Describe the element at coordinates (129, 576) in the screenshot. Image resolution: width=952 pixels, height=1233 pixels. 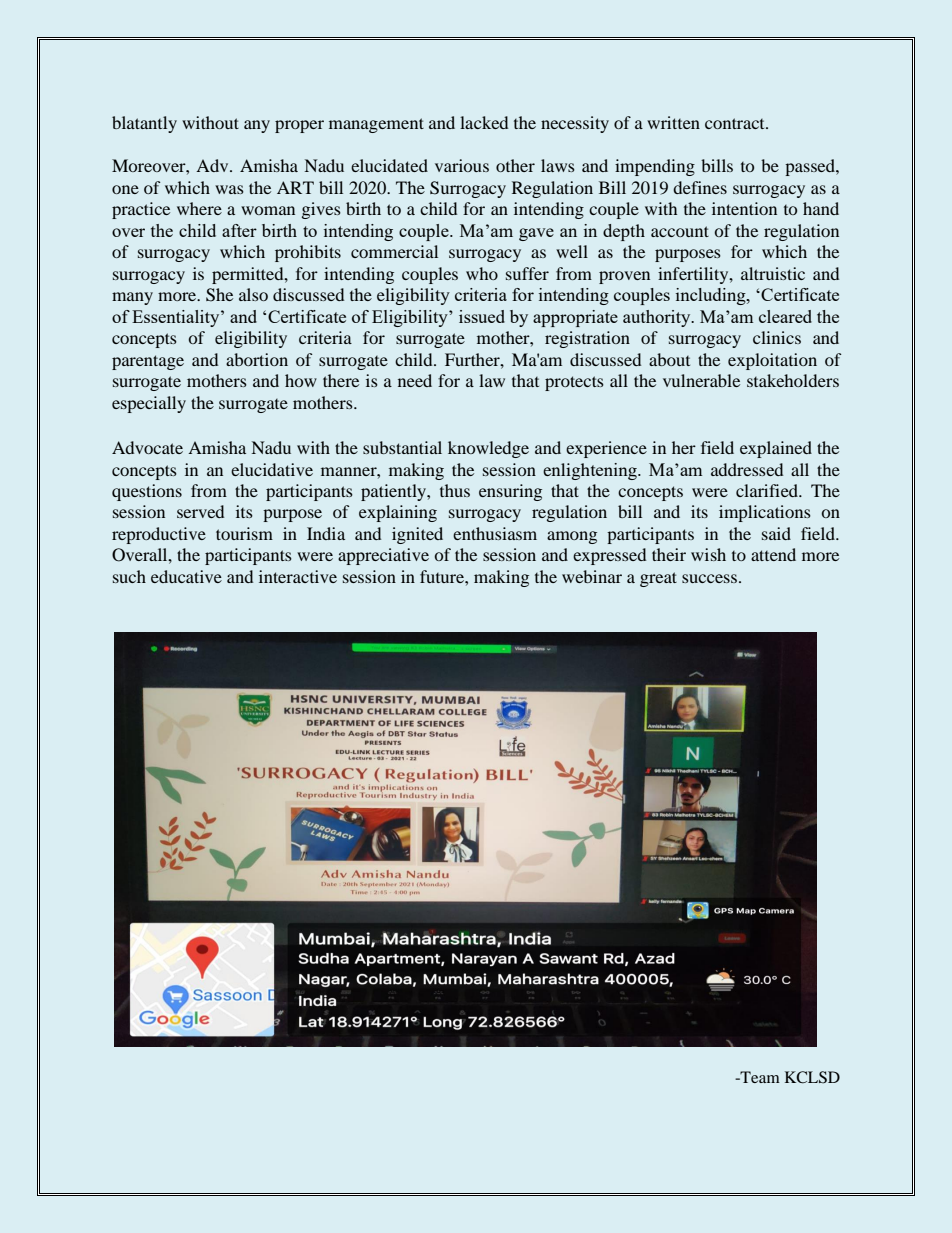
I see `such` at that location.
